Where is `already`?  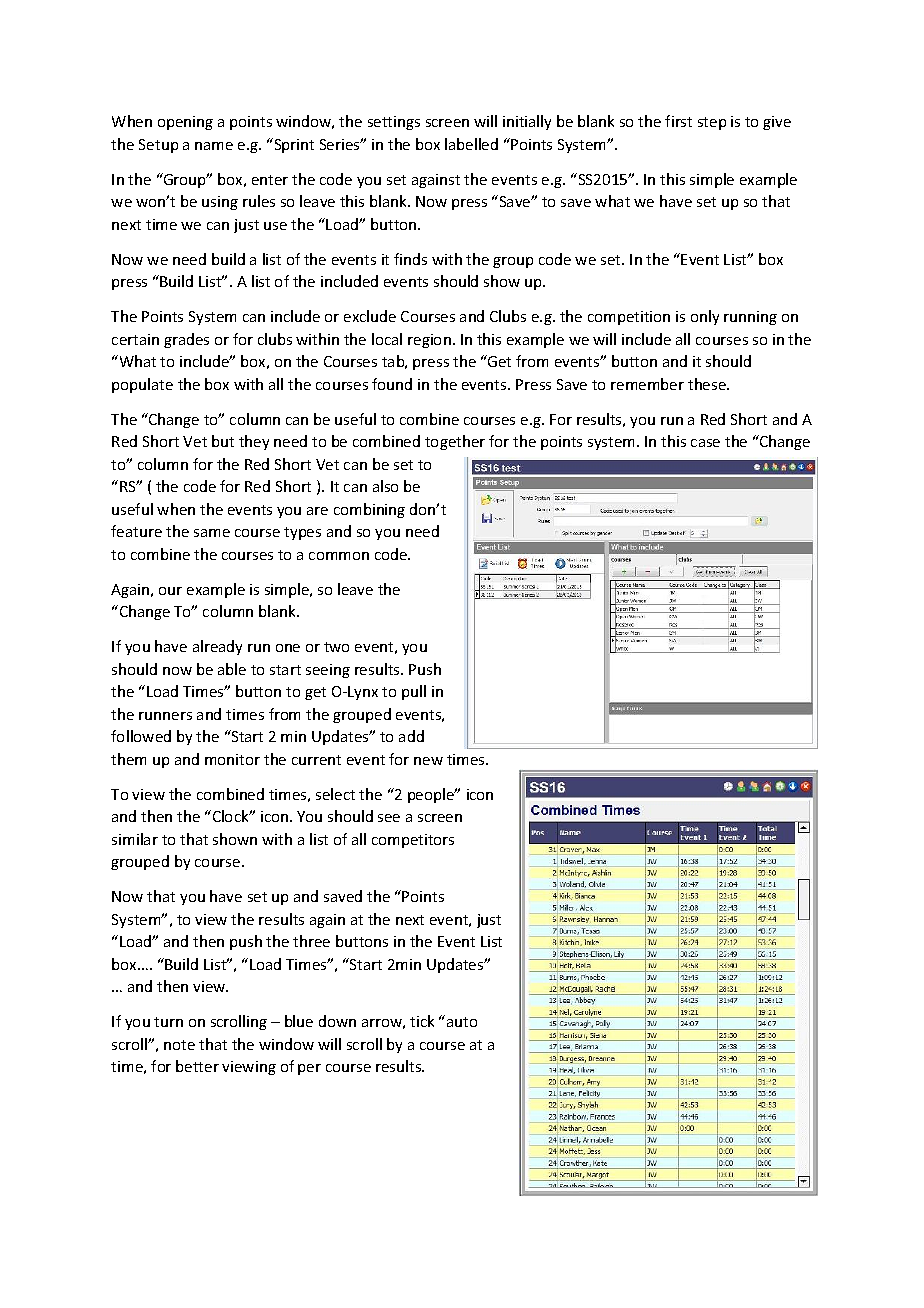 already is located at coordinates (217, 647).
